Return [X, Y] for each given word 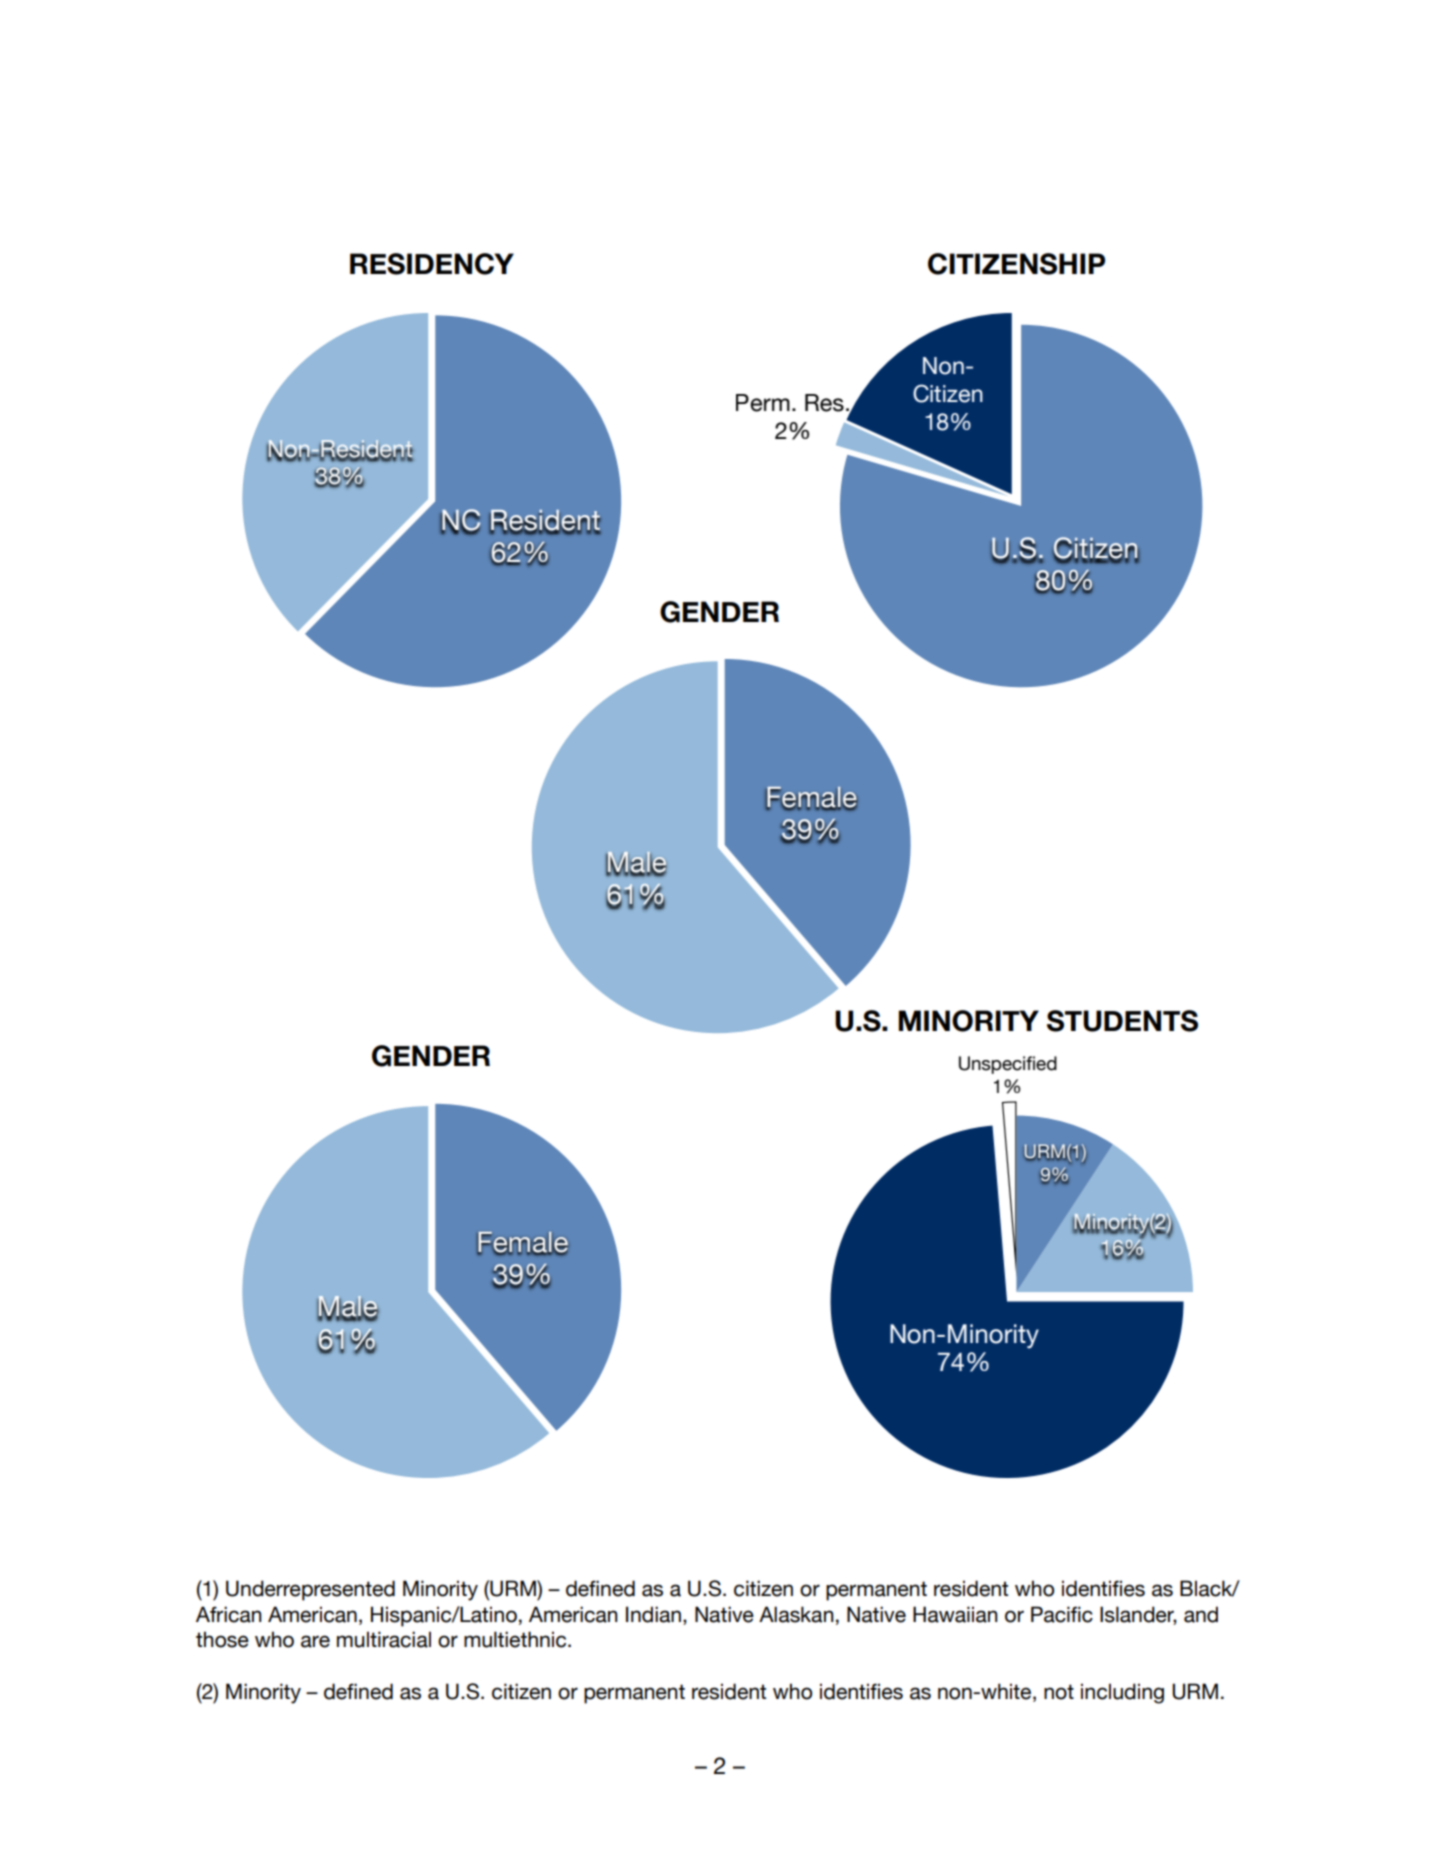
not [1059, 1692]
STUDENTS [1122, 1021]
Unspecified [1008, 1065]
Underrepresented [310, 1590]
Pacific [1062, 1614]
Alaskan [796, 1614]
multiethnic [516, 1639]
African [229, 1614]
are [315, 1641]
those [222, 1639]
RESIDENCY [432, 264]
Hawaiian [955, 1614]
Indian [653, 1614]
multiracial [384, 1639]
